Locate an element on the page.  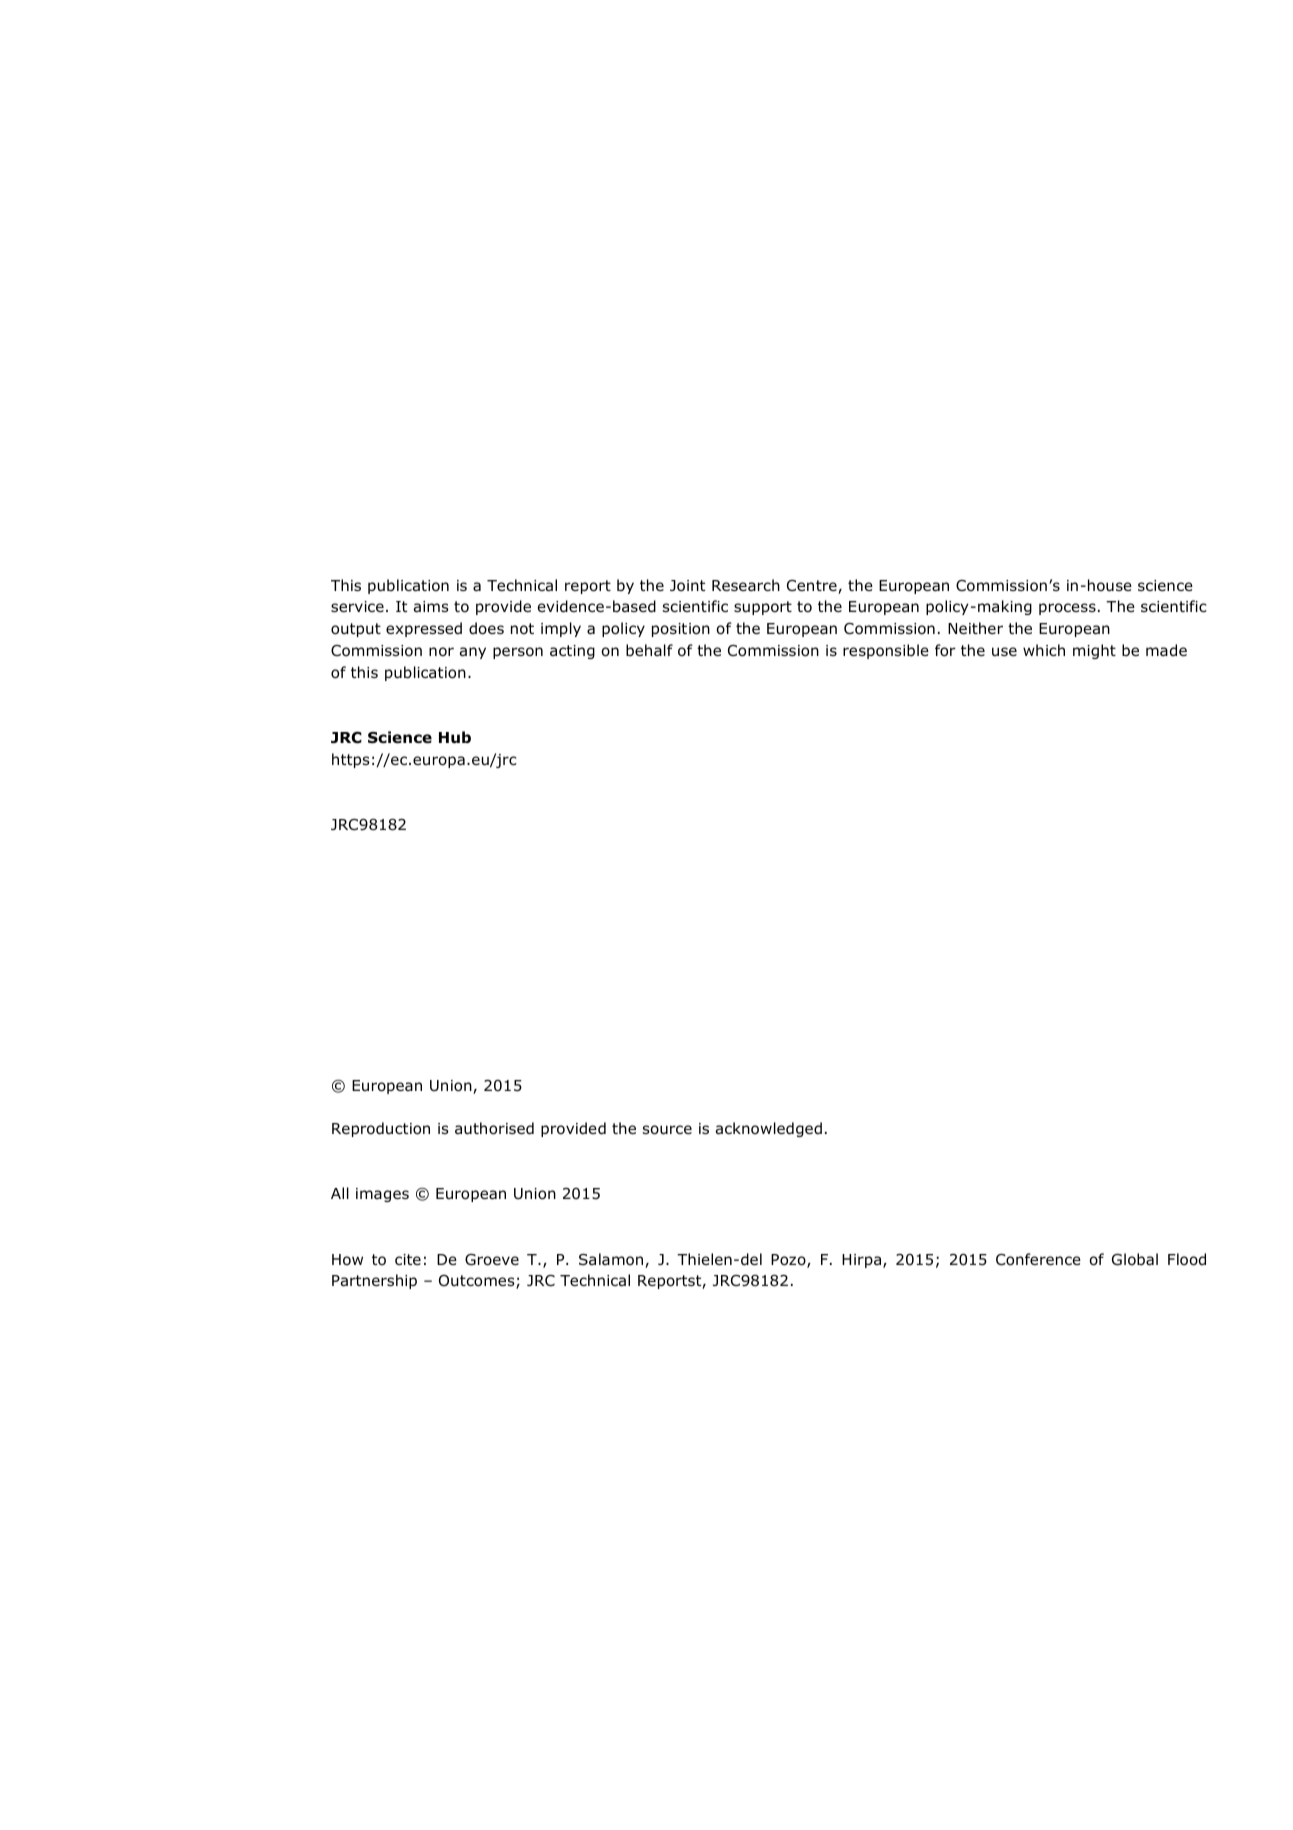
cite is located at coordinates (408, 1259).
